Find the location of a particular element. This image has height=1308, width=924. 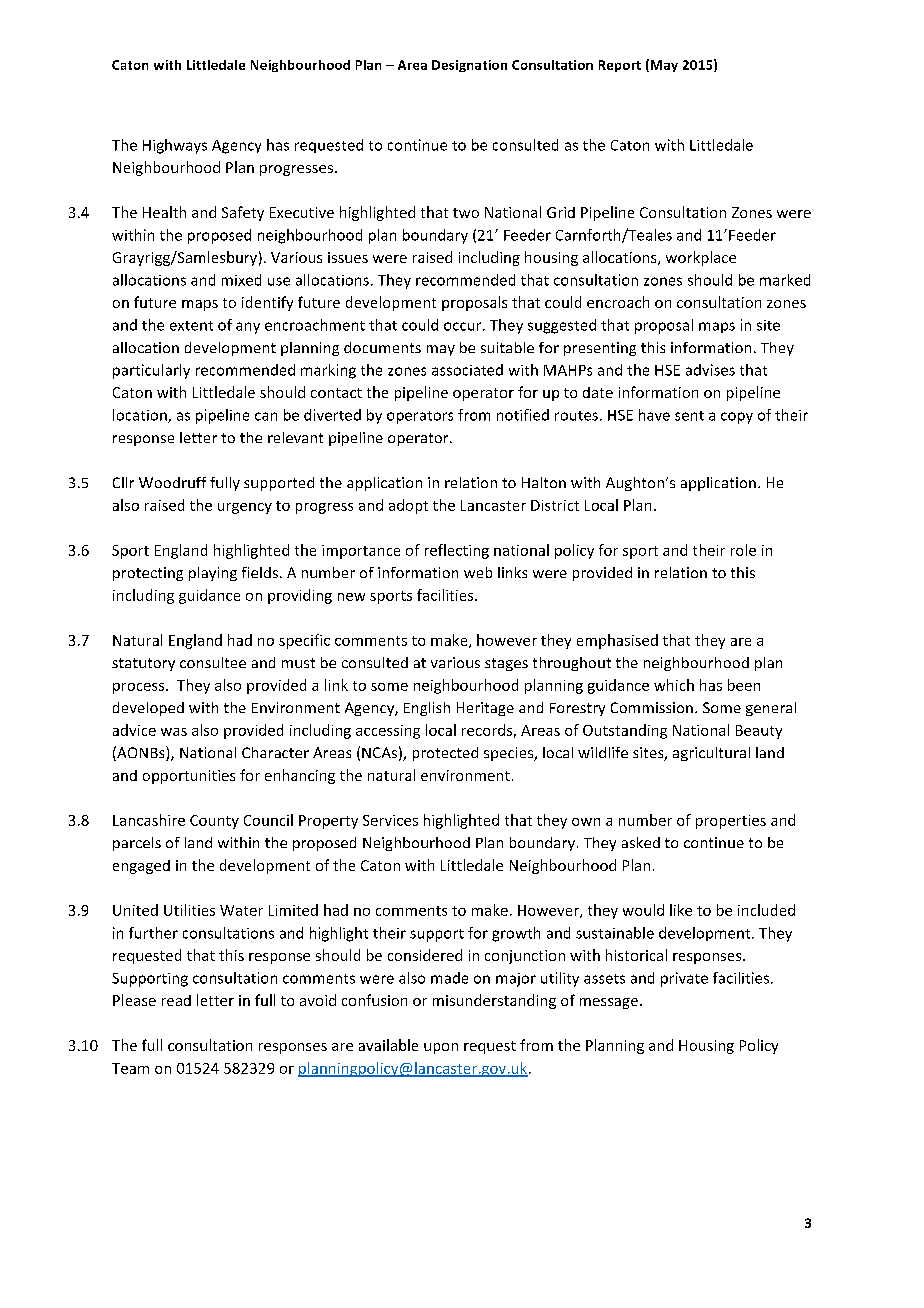

Highways is located at coordinates (175, 146).
